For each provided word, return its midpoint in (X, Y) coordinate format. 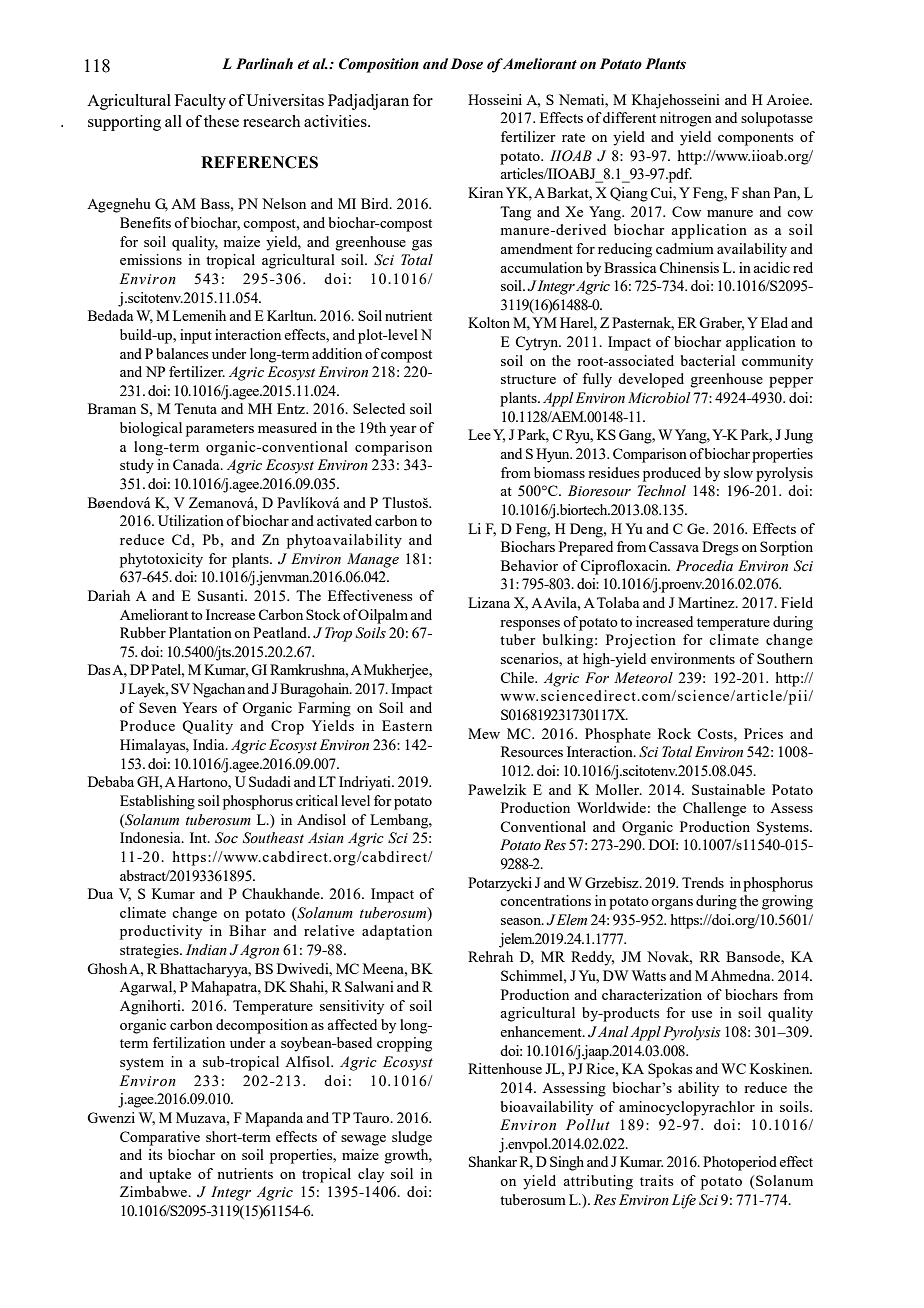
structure (528, 379)
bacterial (708, 360)
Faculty (200, 102)
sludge (412, 1138)
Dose (467, 64)
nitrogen (686, 119)
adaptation (397, 932)
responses (530, 625)
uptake (170, 1175)
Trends (703, 882)
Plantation (200, 632)
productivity (161, 932)
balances (182, 353)
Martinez (707, 602)
